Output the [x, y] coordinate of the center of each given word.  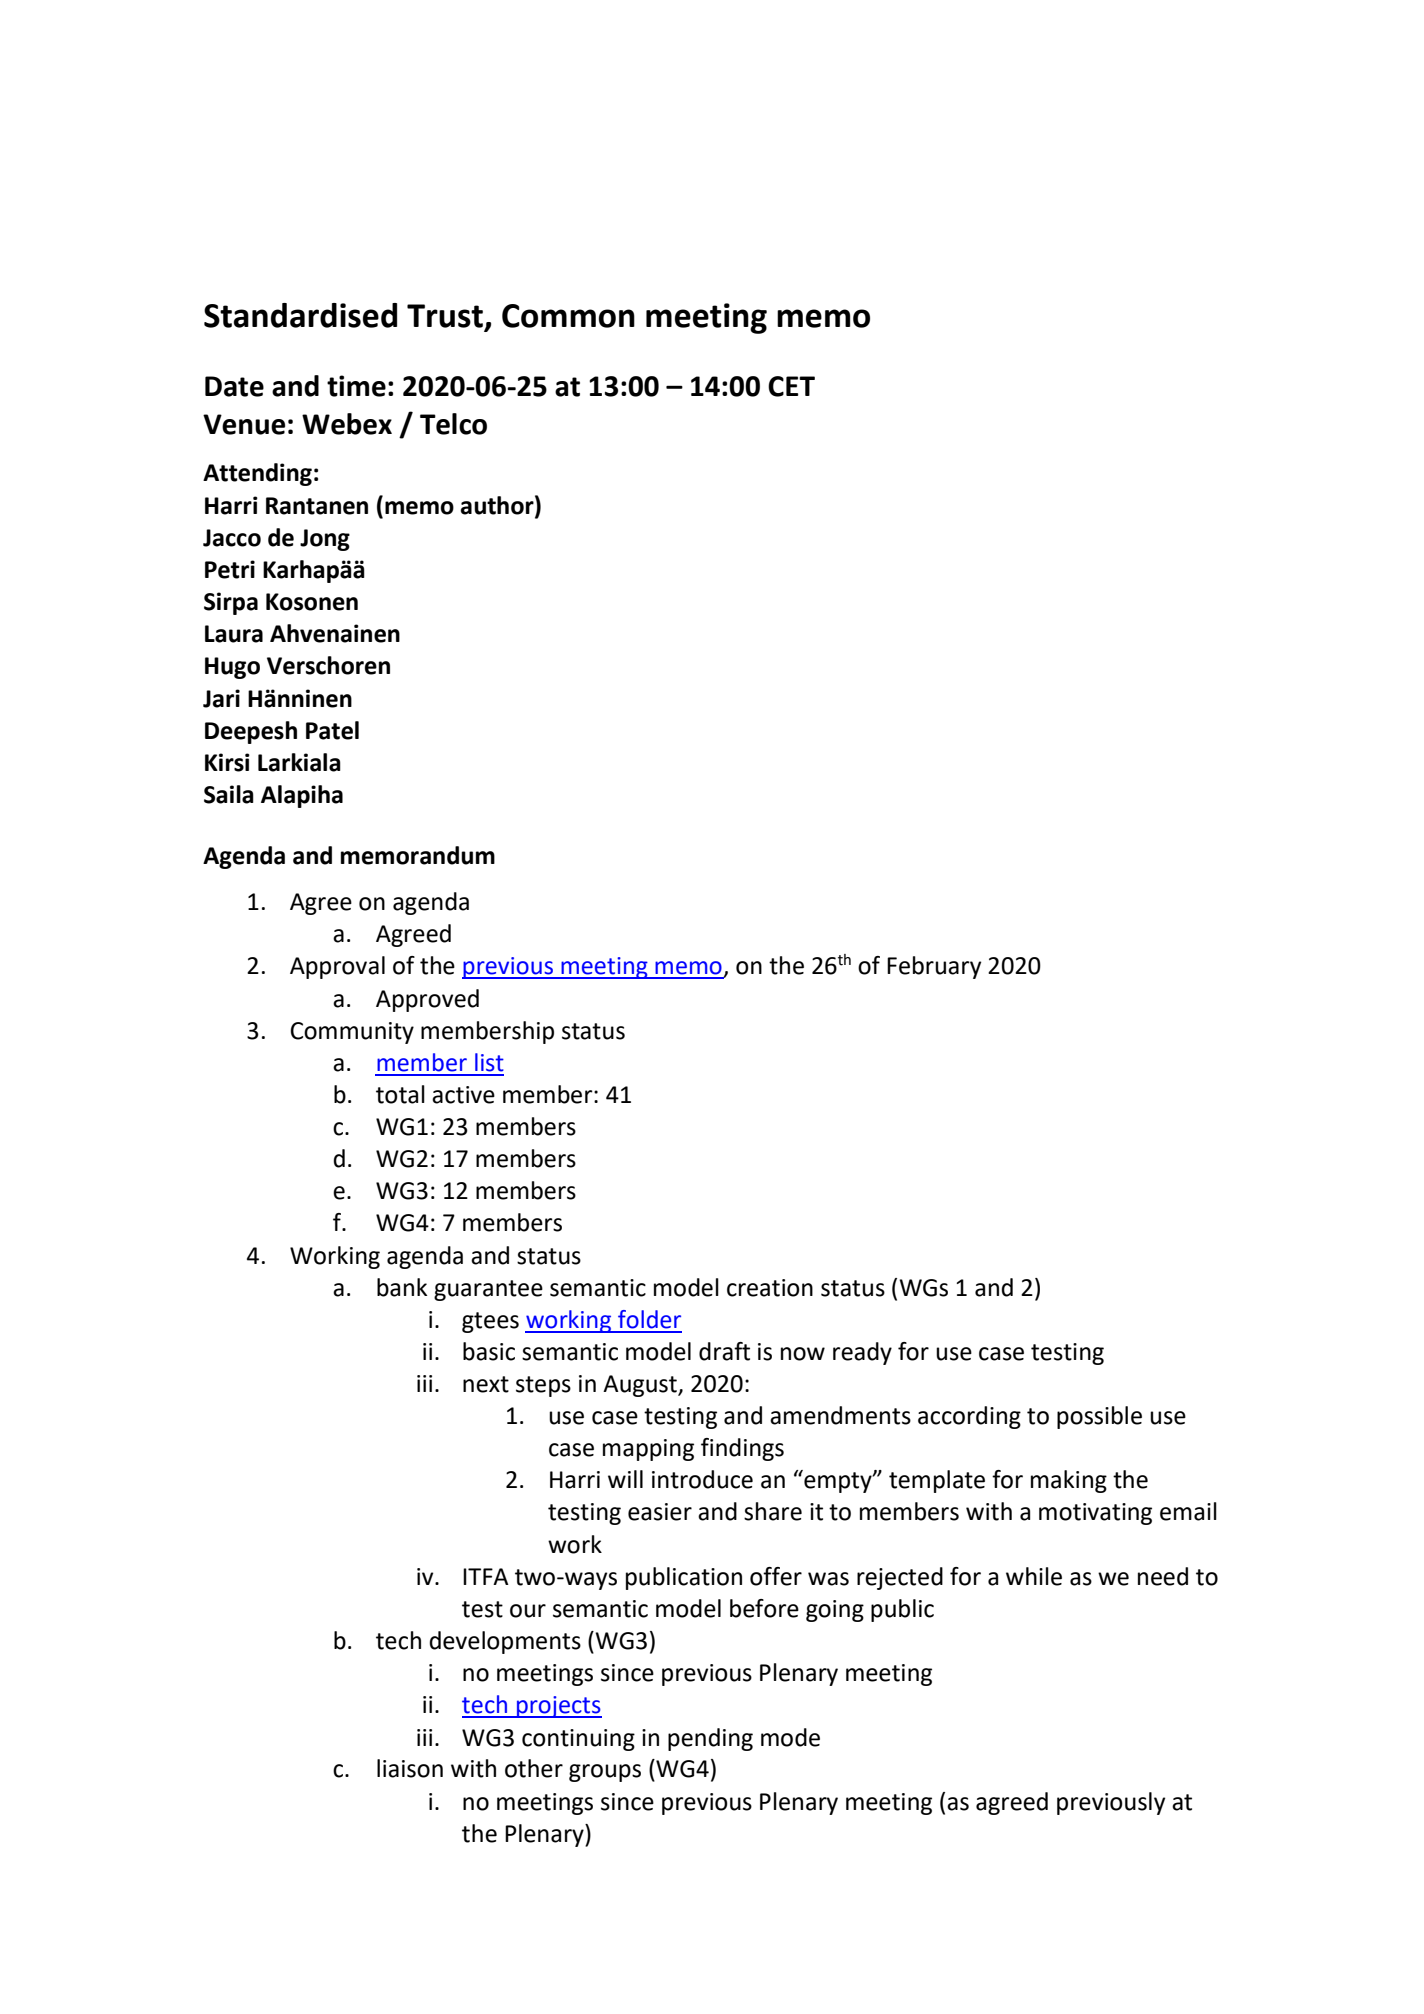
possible [1099, 1417]
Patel [332, 730]
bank [402, 1287]
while [1034, 1576]
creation [770, 1288]
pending [710, 1739]
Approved [427, 1000]
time [356, 386]
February [934, 967]
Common [568, 316]
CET [791, 386]
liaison [410, 1768]
